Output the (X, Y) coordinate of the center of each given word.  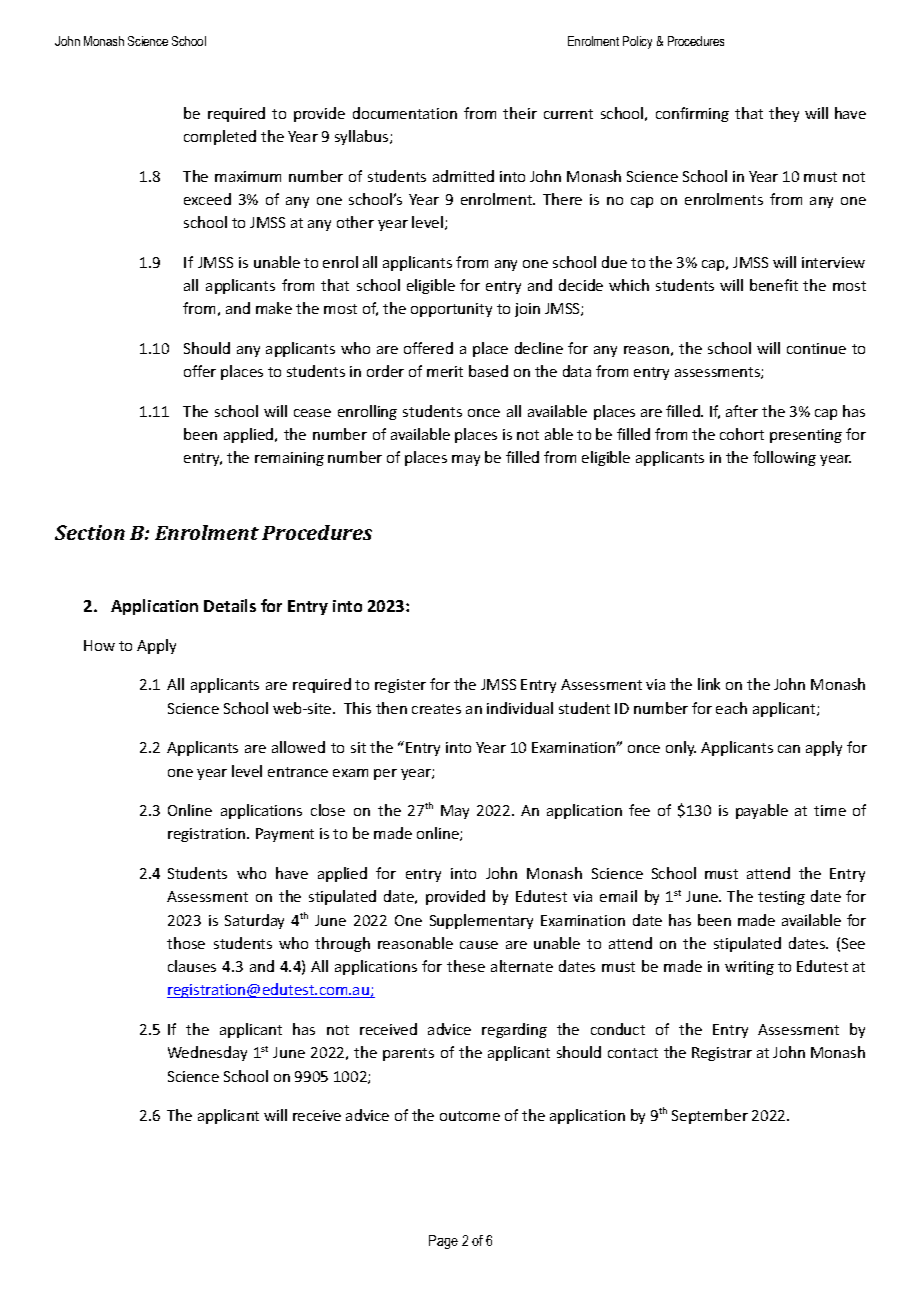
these (466, 966)
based (488, 371)
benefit (774, 285)
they (784, 114)
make (274, 308)
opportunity (451, 310)
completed (220, 137)
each (731, 708)
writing (749, 968)
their (520, 113)
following (784, 458)
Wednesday (207, 1053)
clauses (192, 966)
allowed (298, 747)
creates (436, 709)
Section (90, 532)
